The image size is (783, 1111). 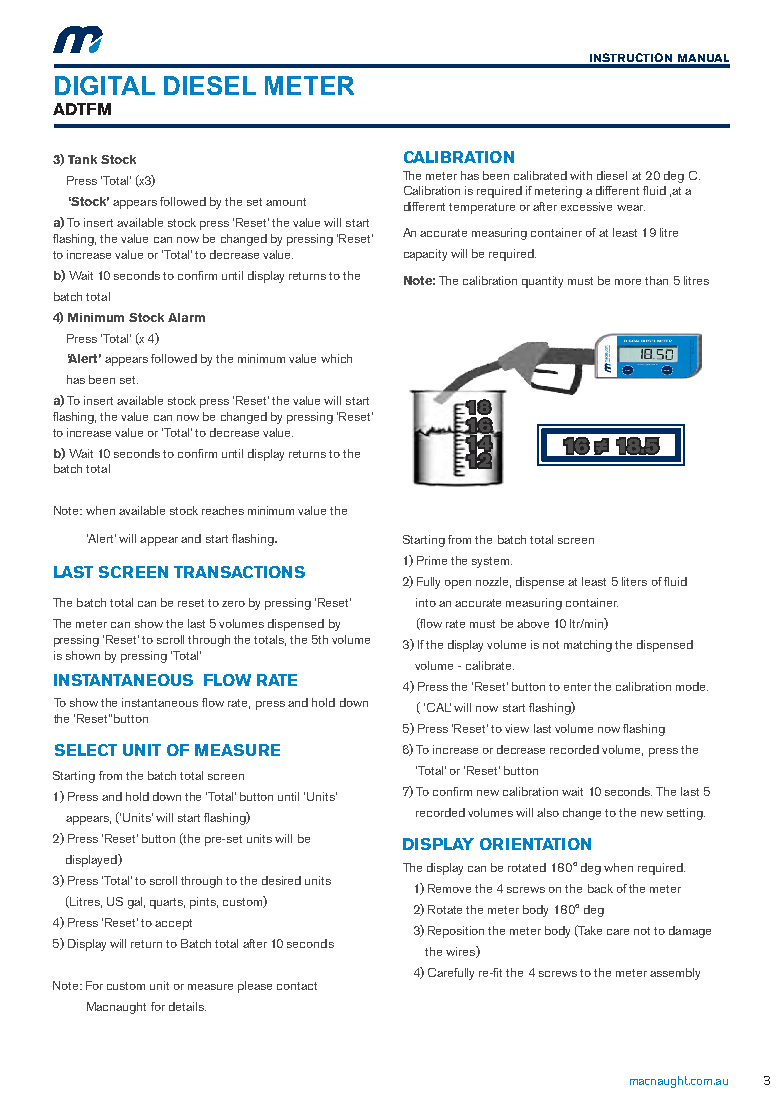 I want to click on DIGITAL, so click(x=105, y=85).
